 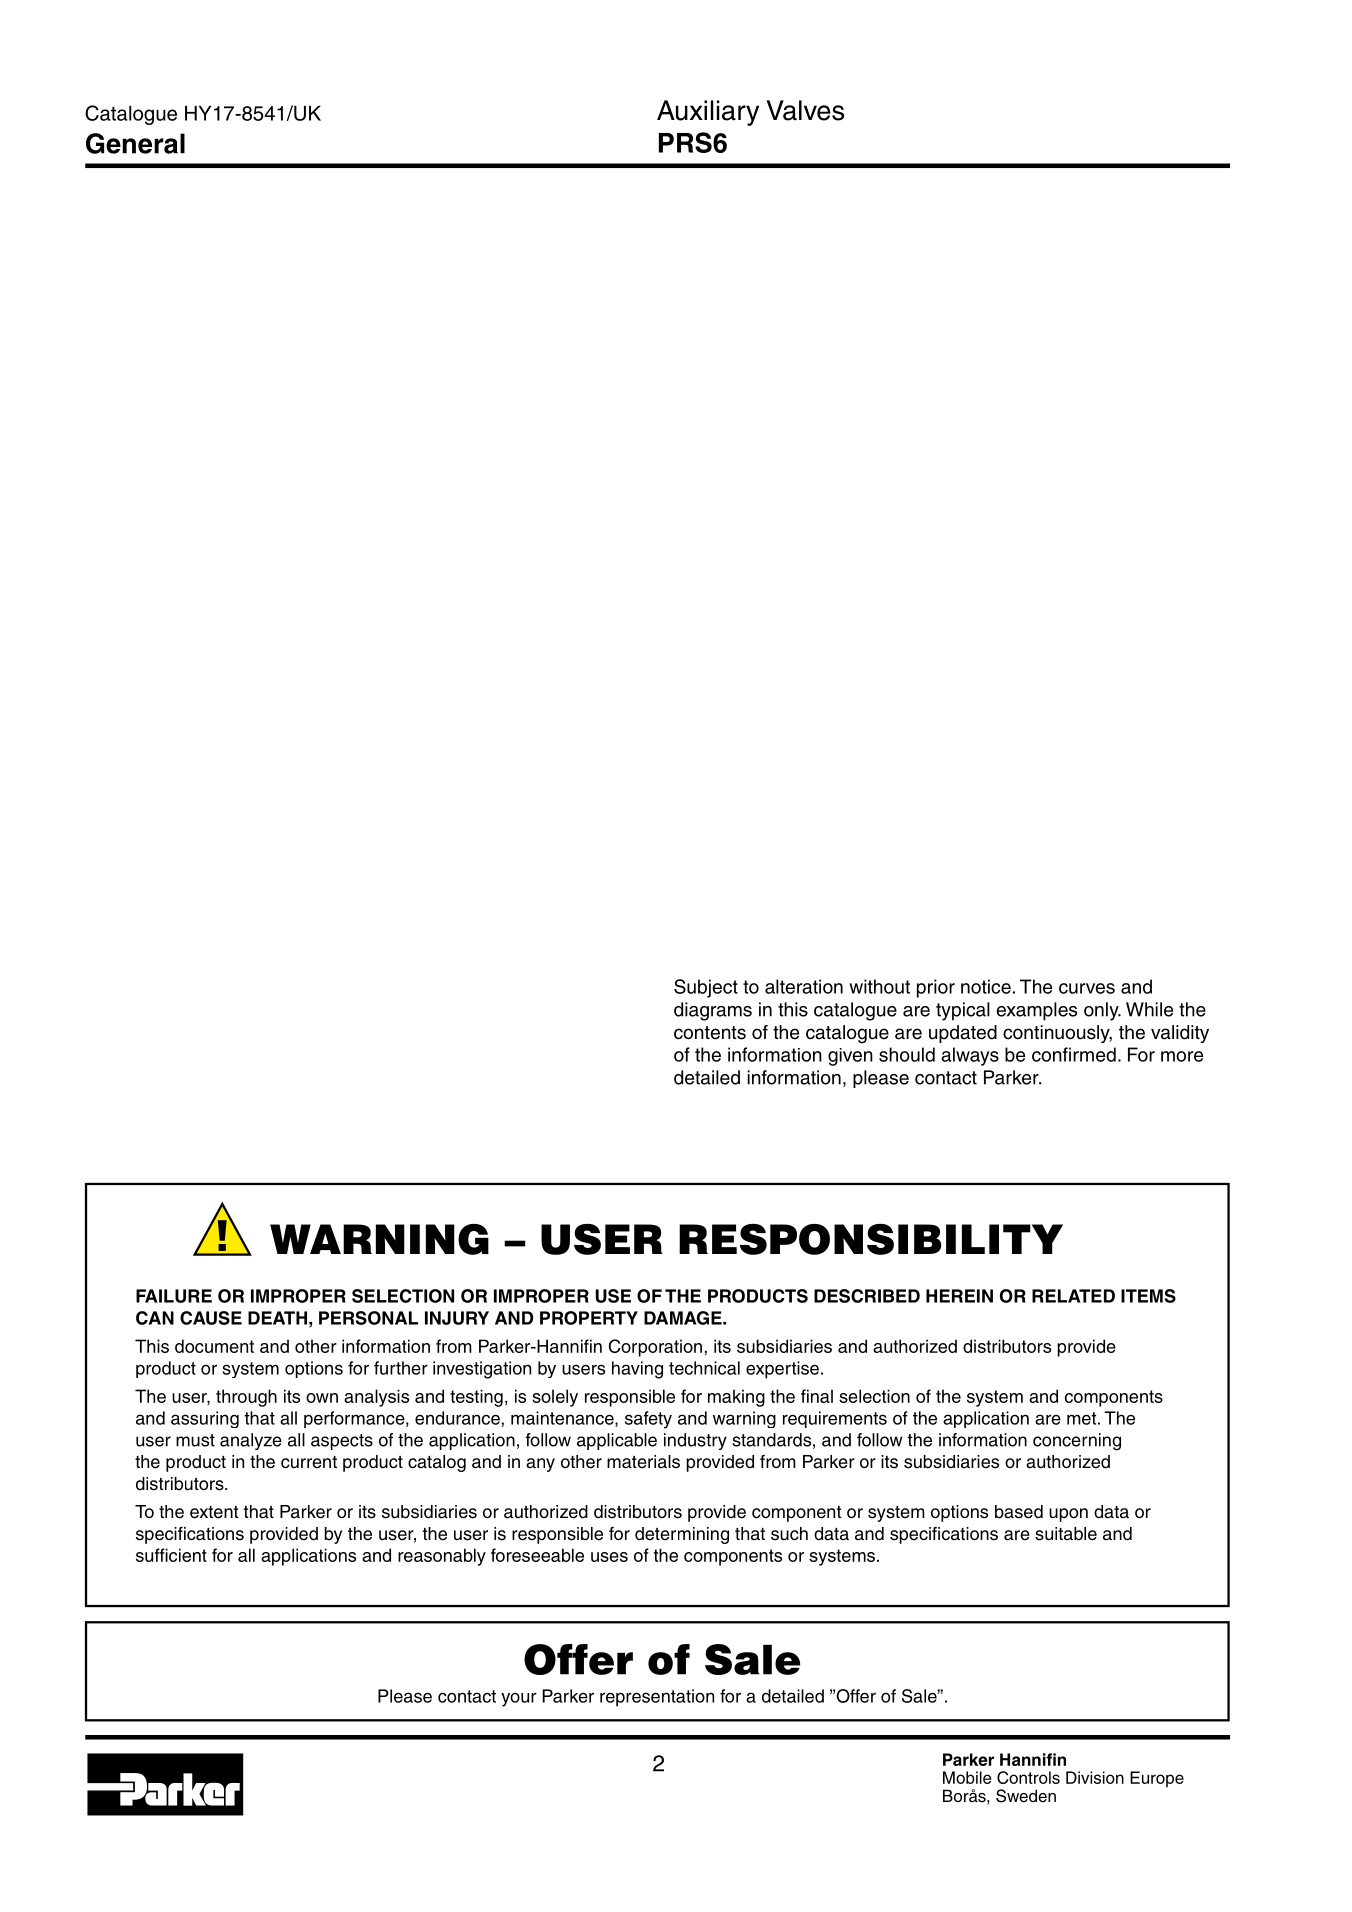 I want to click on FAILURE, so click(x=174, y=1296).
